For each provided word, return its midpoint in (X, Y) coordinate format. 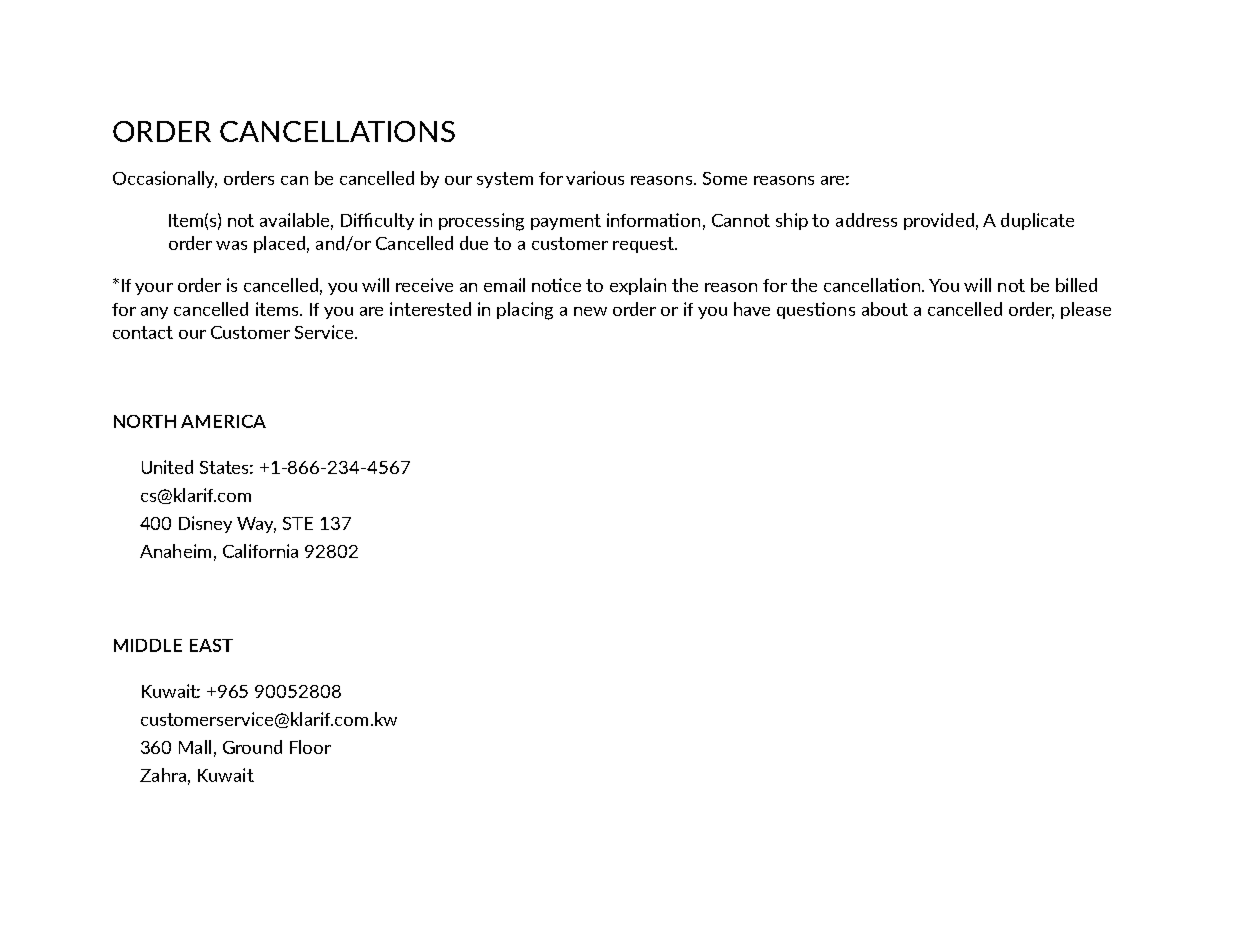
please (1086, 310)
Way (256, 525)
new (590, 311)
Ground (252, 747)
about (885, 309)
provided (939, 221)
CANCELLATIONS (337, 131)
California (260, 551)
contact (143, 332)
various (595, 178)
